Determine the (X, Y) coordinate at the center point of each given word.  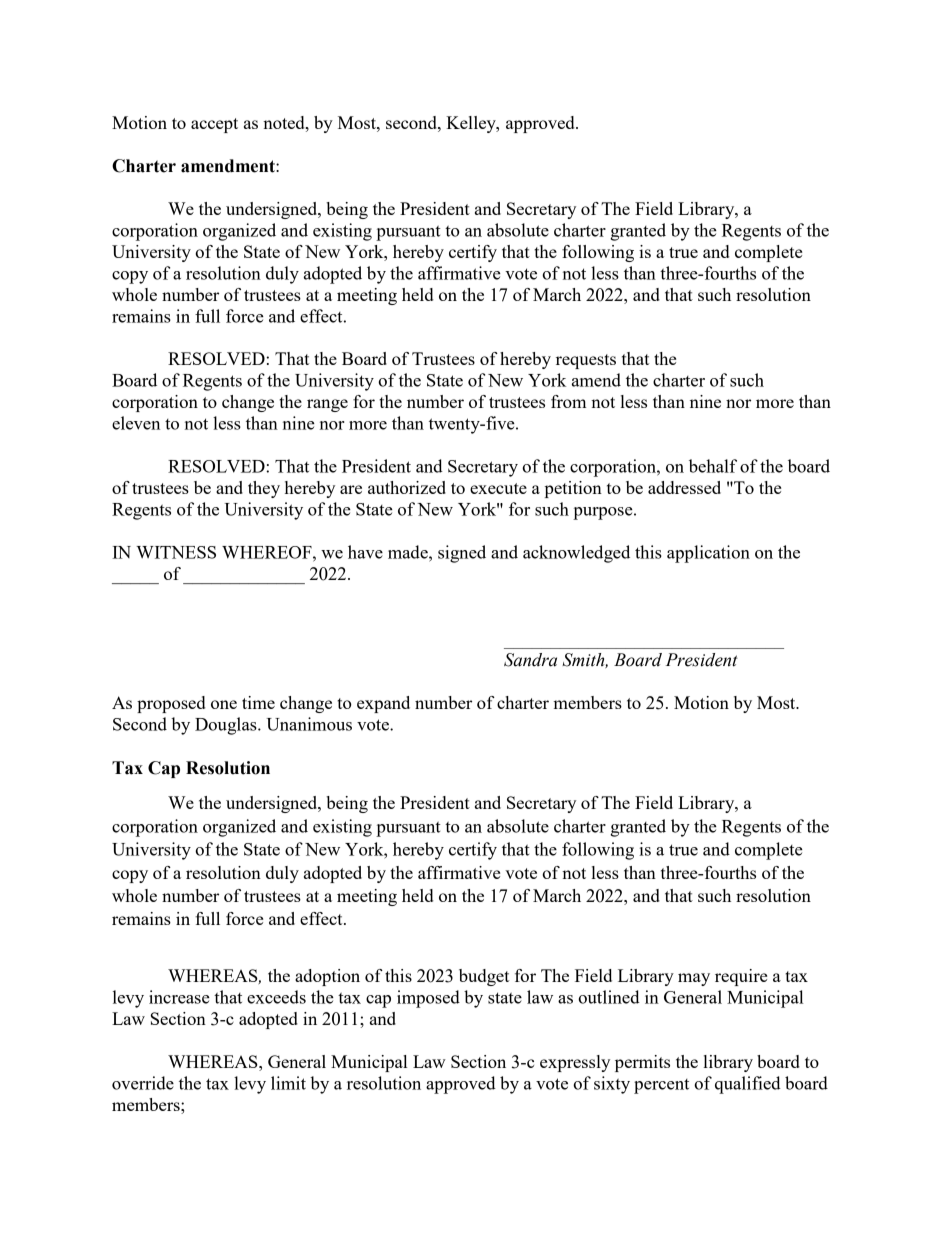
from (568, 401)
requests (586, 361)
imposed (428, 999)
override (143, 1083)
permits (642, 1063)
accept (214, 125)
